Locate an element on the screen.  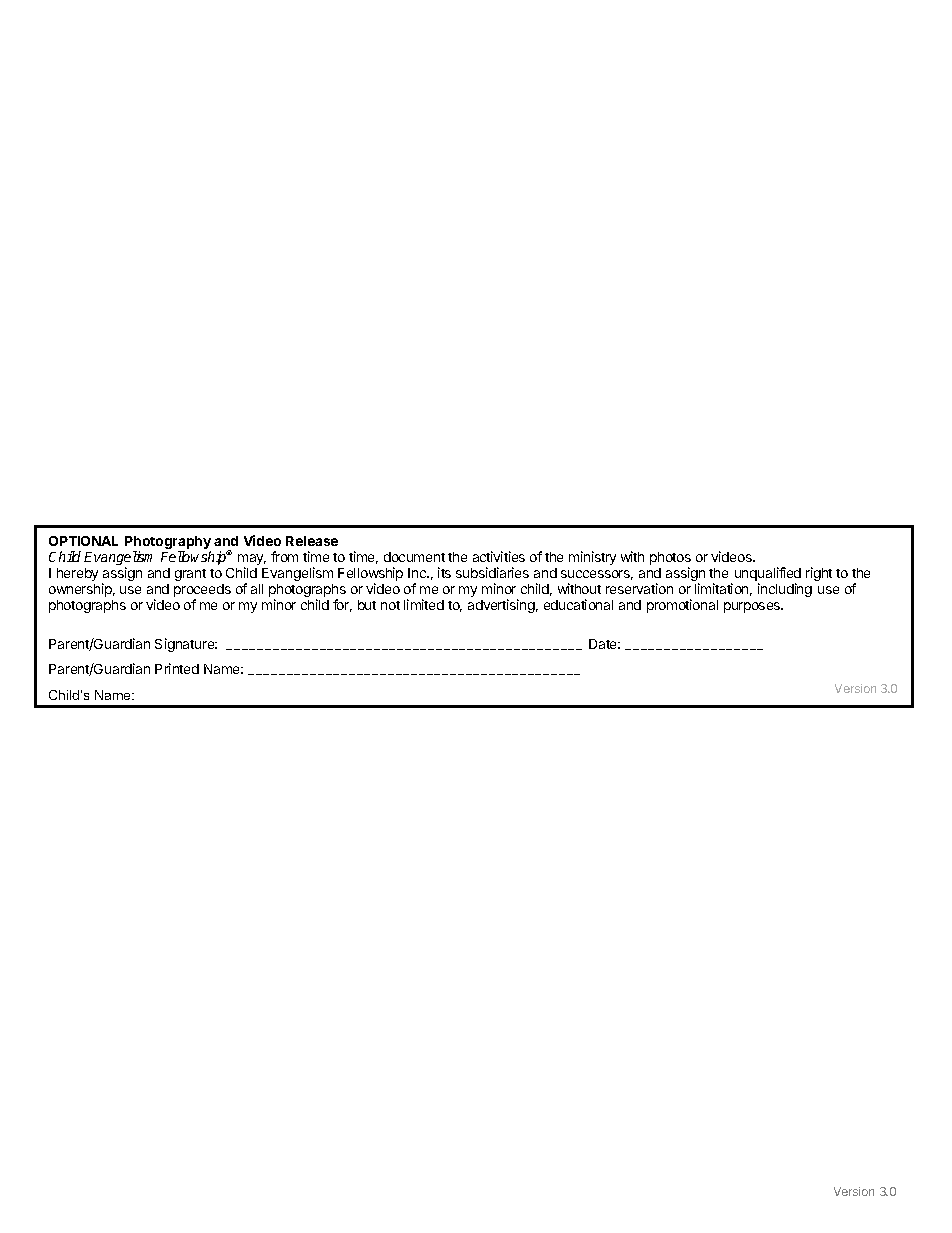
photos is located at coordinates (670, 560).
